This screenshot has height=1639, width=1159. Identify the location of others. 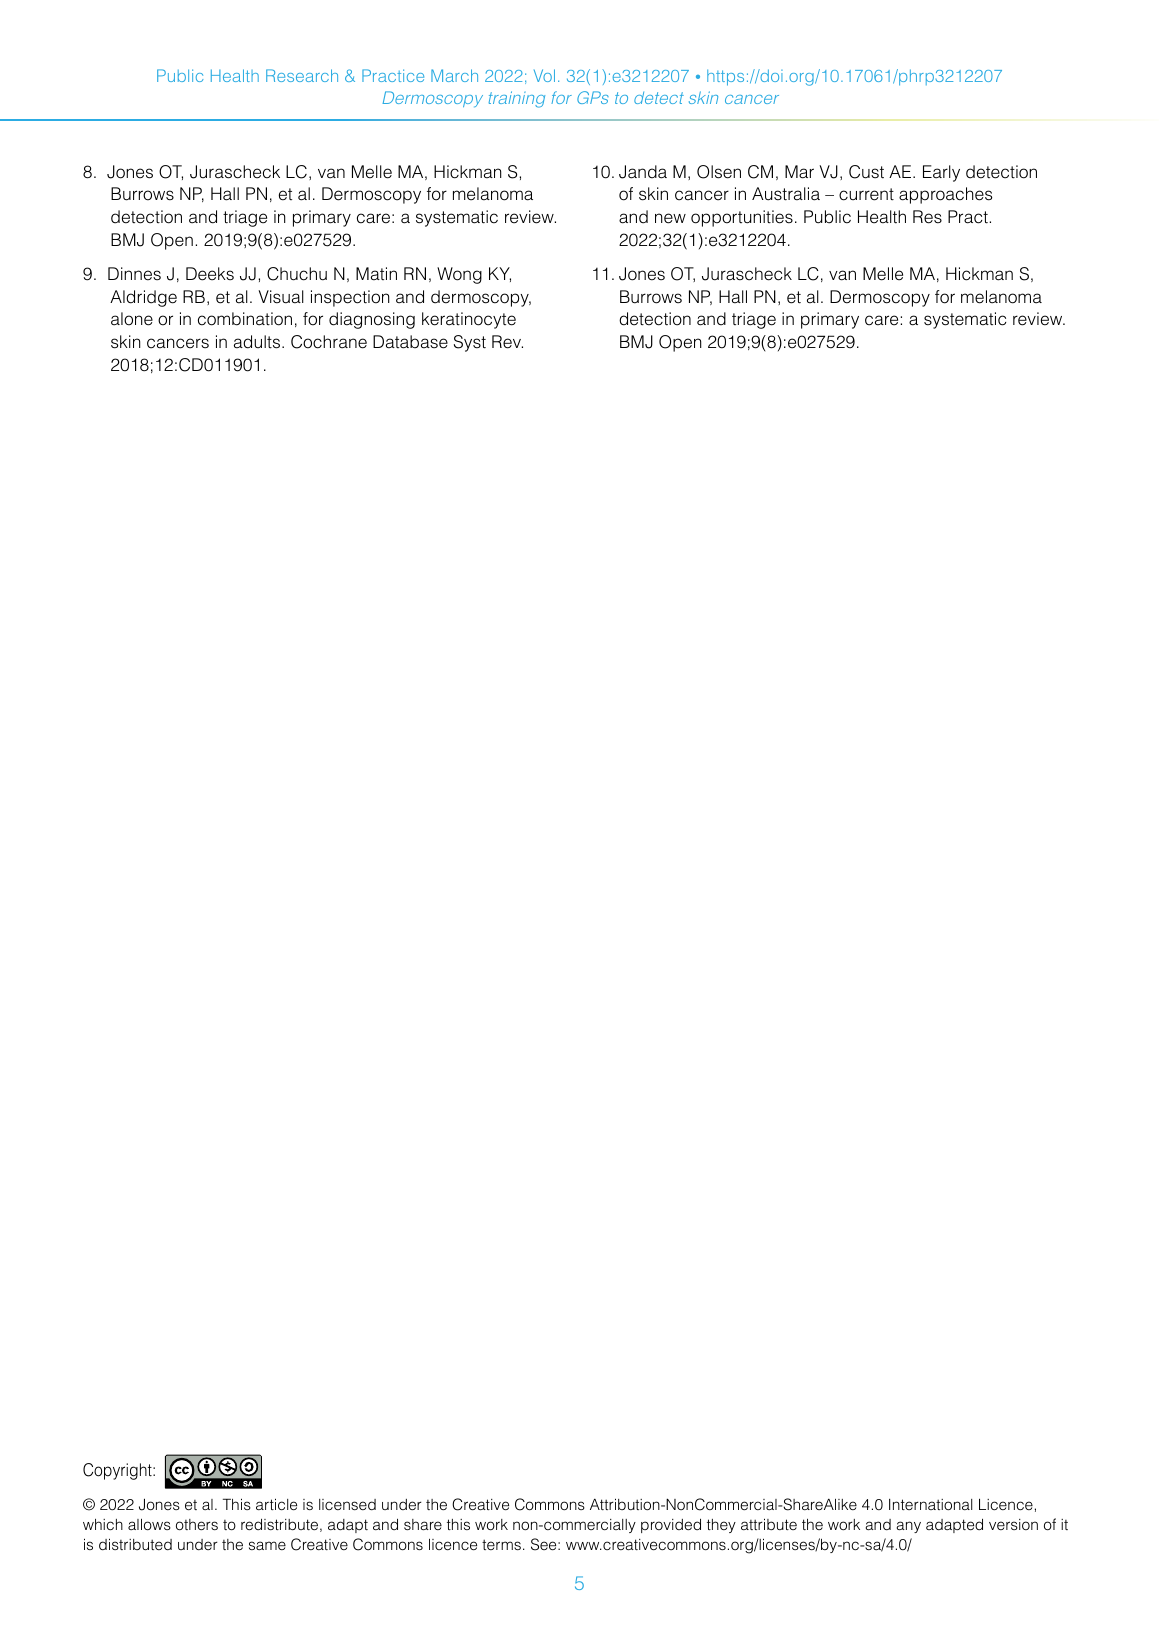
(197, 1525).
